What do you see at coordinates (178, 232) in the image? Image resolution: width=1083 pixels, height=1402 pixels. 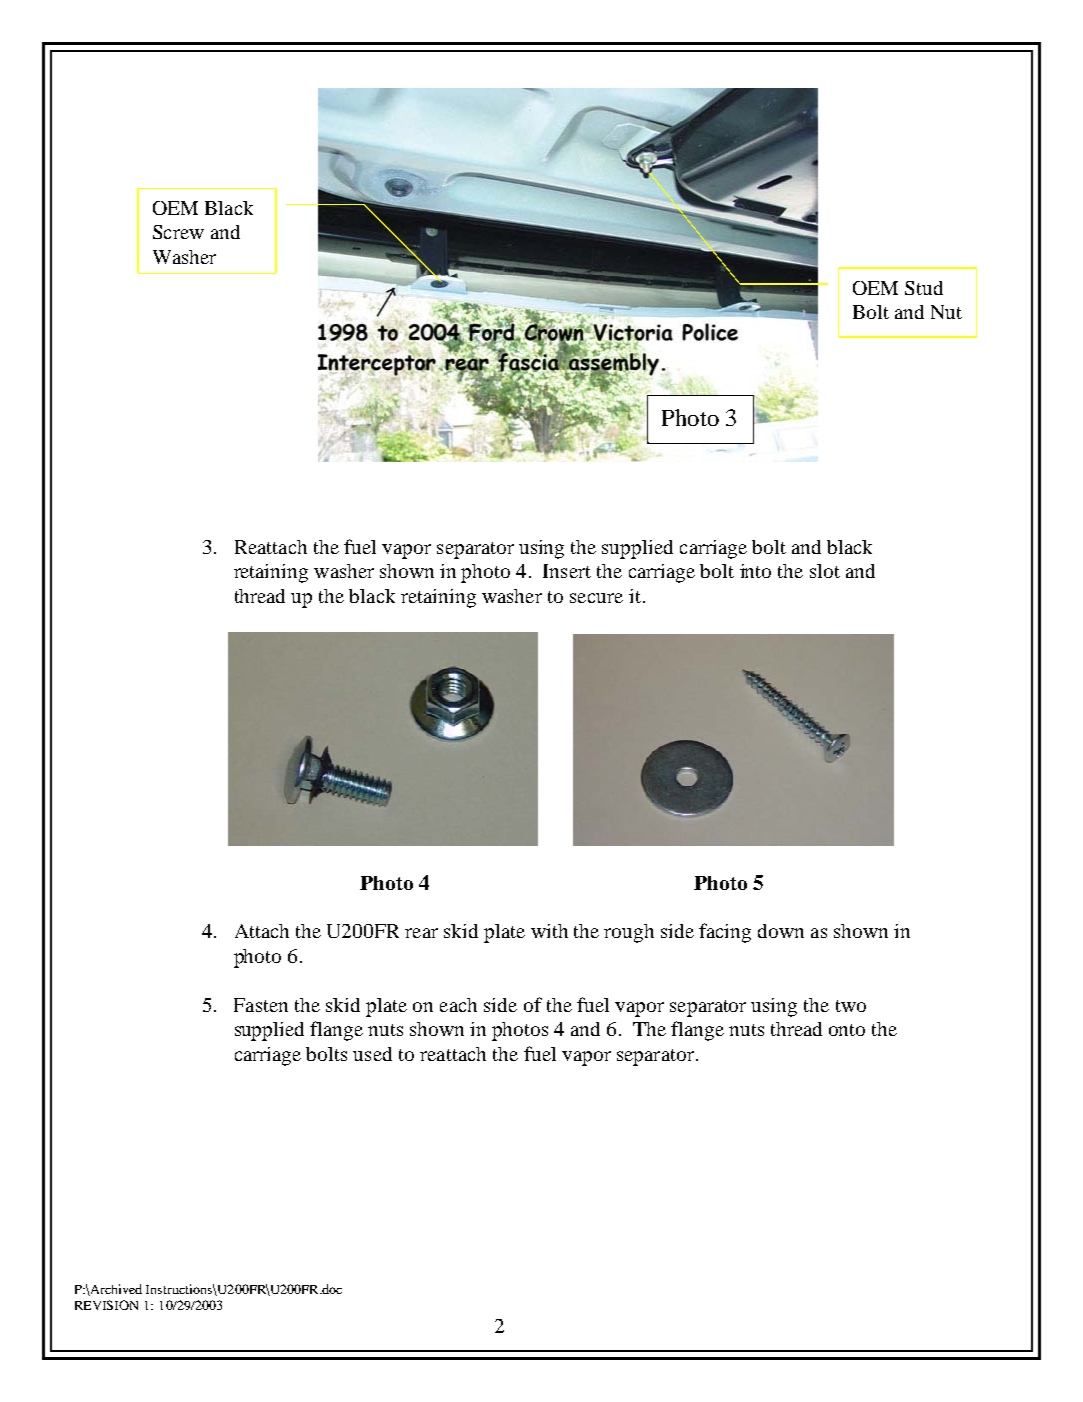 I see `Screw` at bounding box center [178, 232].
